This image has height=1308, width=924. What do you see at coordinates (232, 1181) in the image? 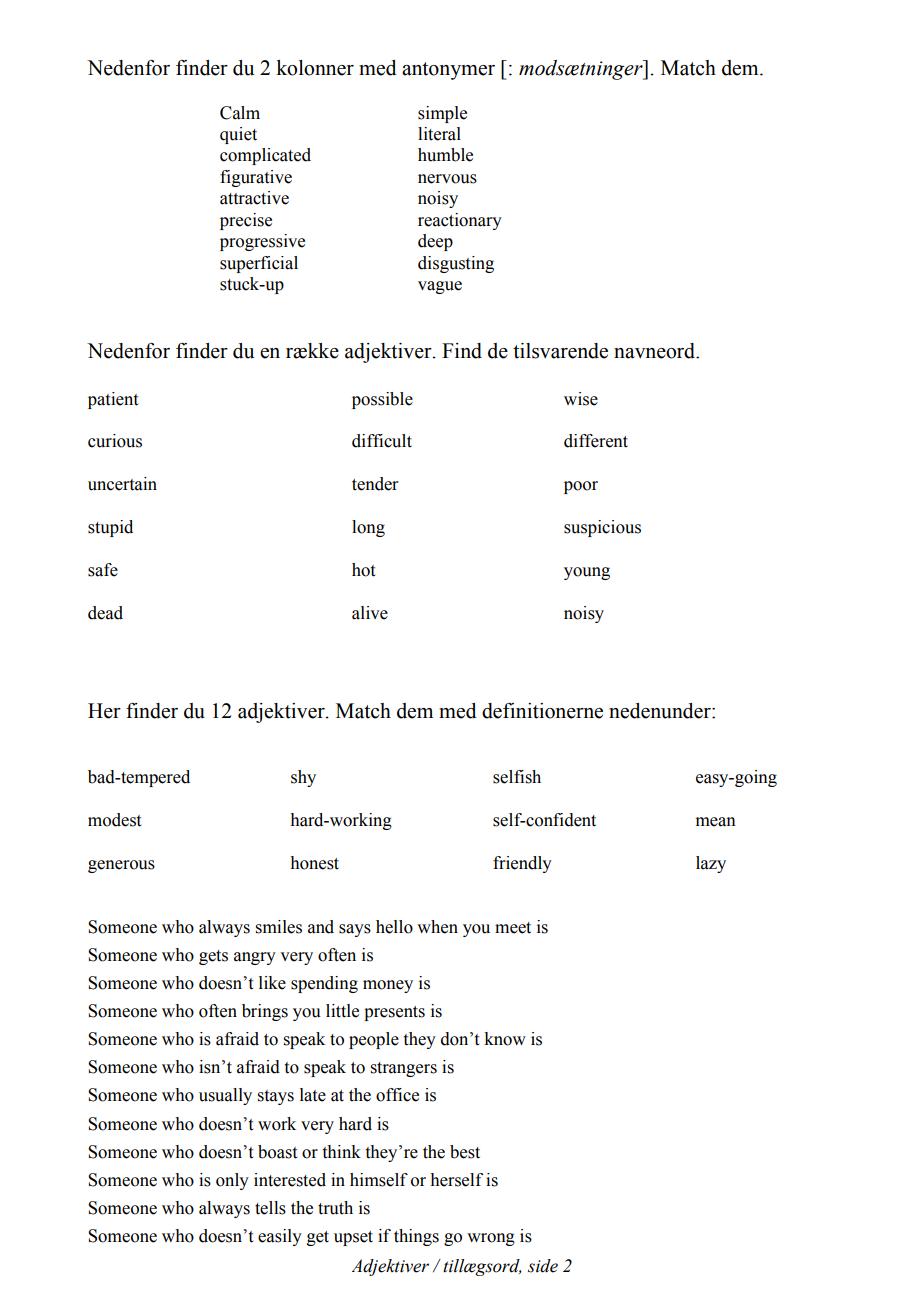
I see `only` at bounding box center [232, 1181].
